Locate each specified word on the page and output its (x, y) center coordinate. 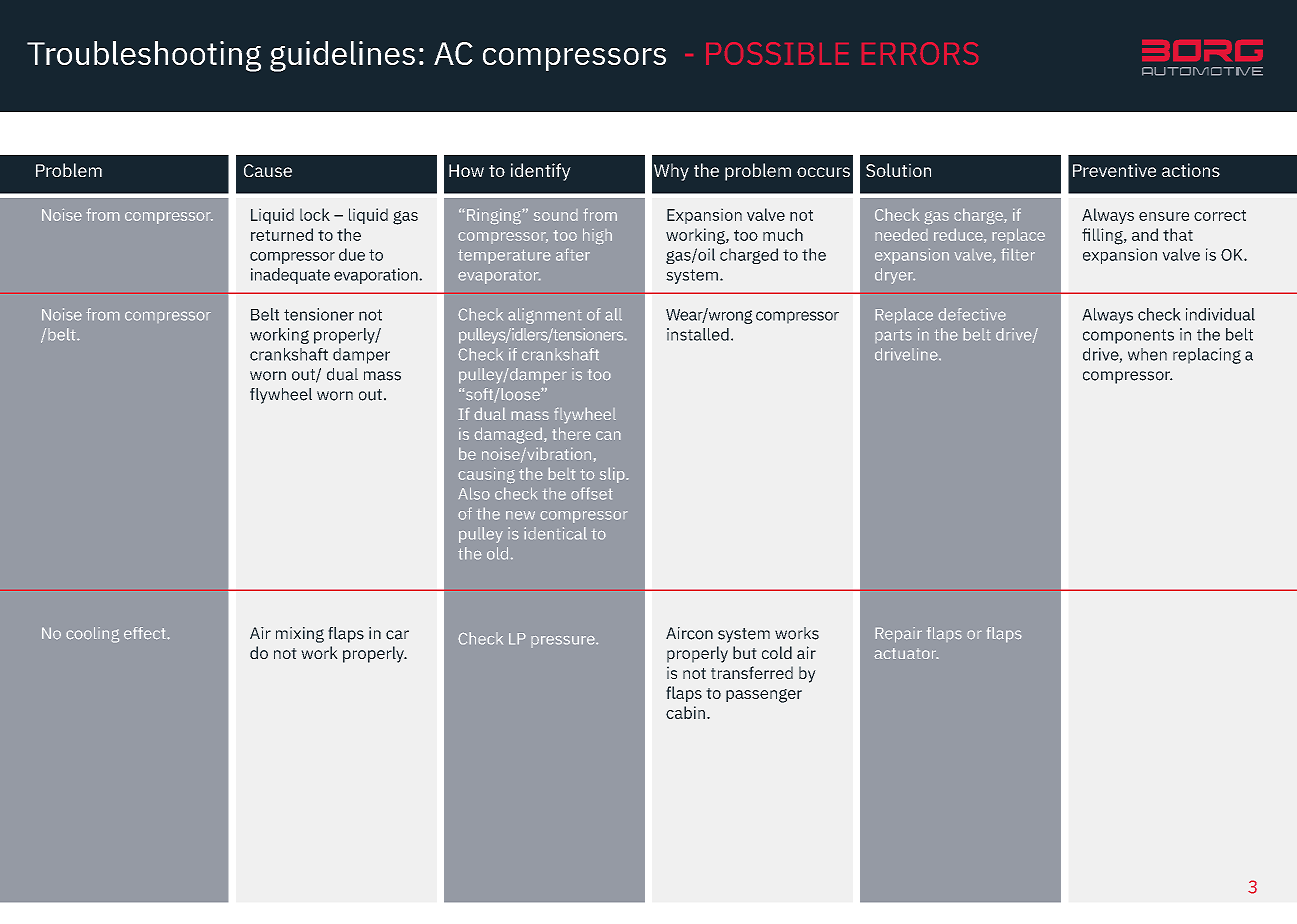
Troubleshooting (144, 56)
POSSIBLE (777, 53)
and (1145, 234)
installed (698, 334)
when (1147, 354)
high (597, 236)
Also (474, 493)
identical (555, 533)
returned (282, 234)
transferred (752, 672)
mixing (300, 635)
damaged (508, 435)
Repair (898, 635)
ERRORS (920, 53)
